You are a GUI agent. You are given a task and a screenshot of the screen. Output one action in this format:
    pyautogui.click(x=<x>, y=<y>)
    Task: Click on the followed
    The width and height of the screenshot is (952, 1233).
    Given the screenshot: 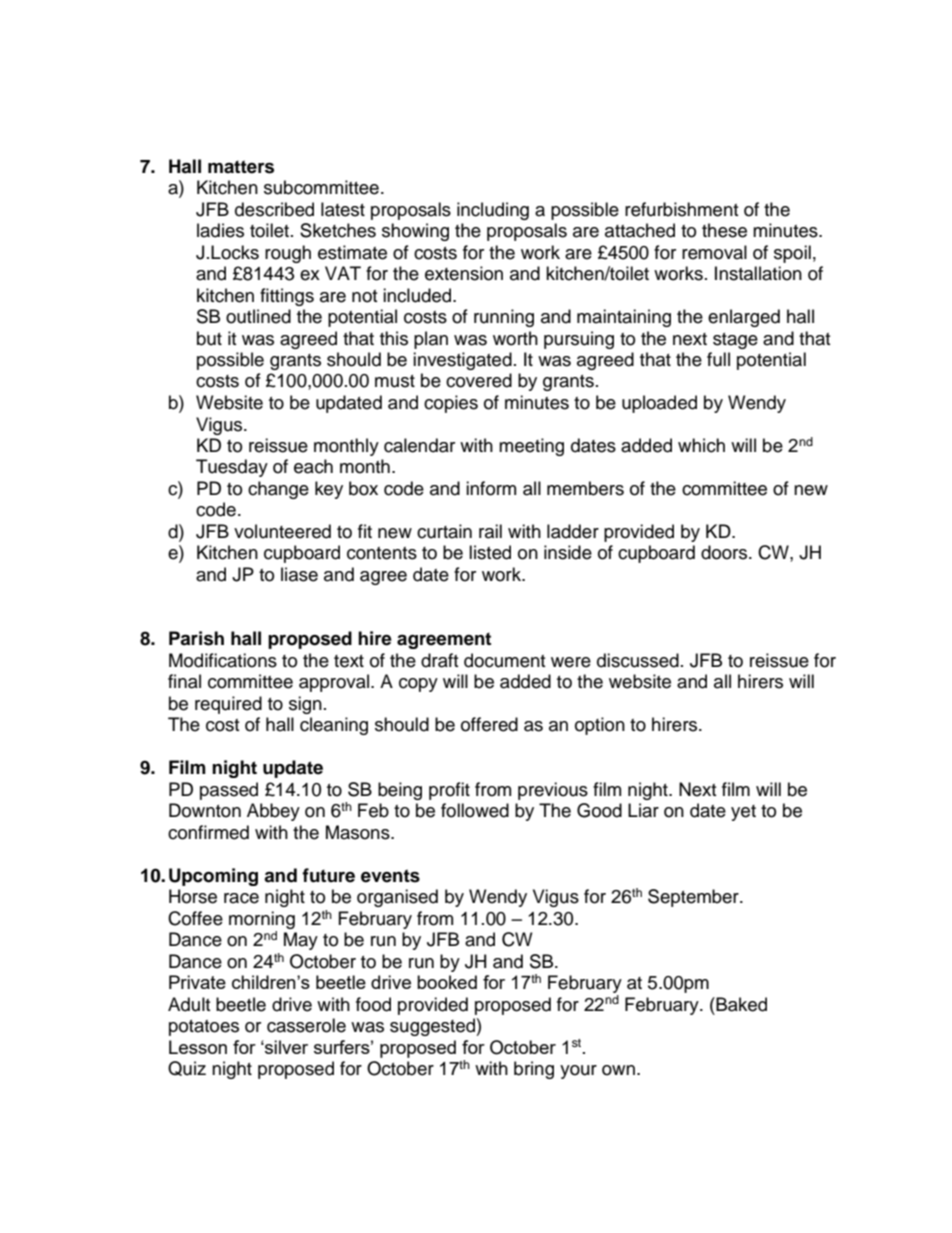 What is the action you would take?
    pyautogui.click(x=475, y=810)
